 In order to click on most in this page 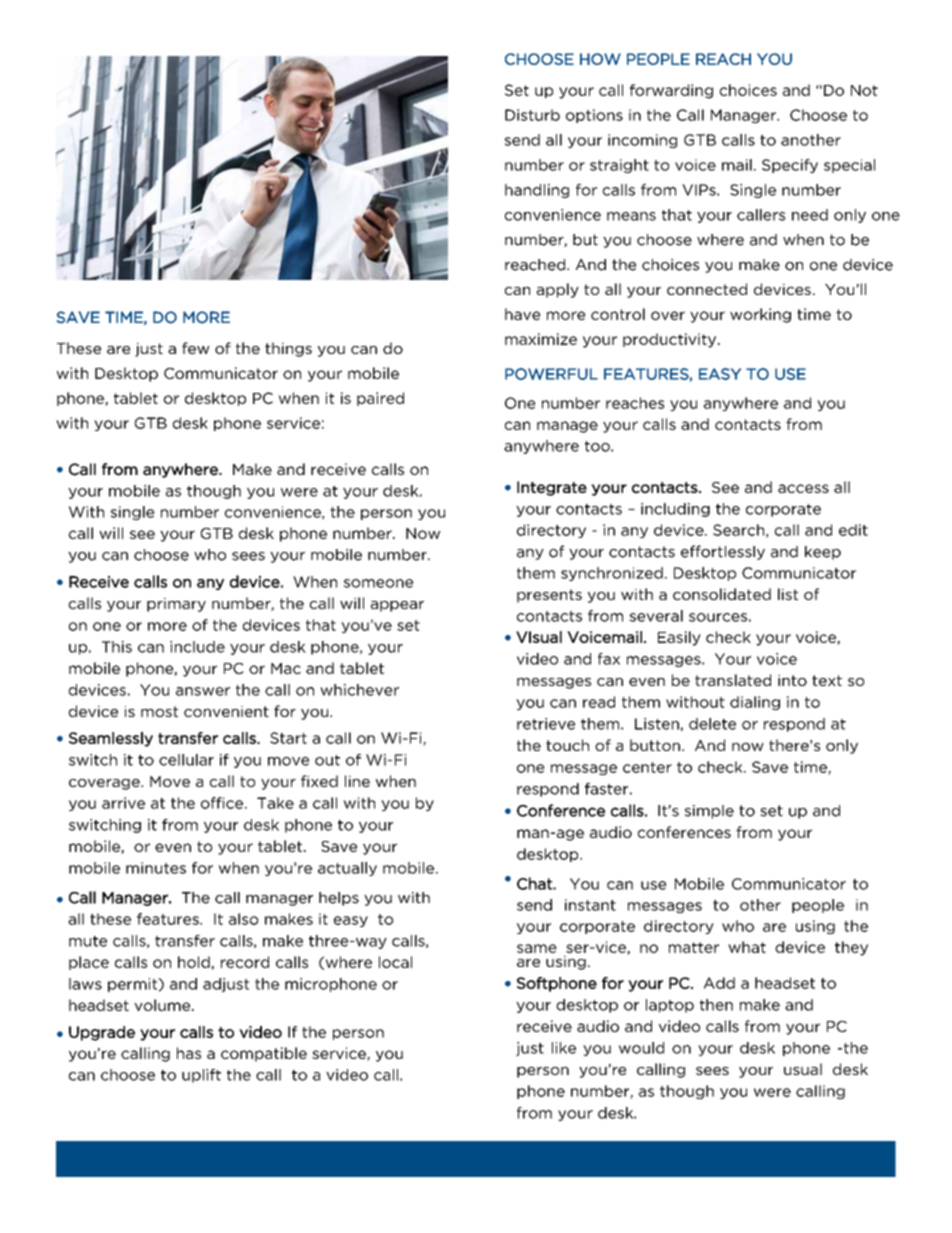, I will do `click(159, 711)`.
